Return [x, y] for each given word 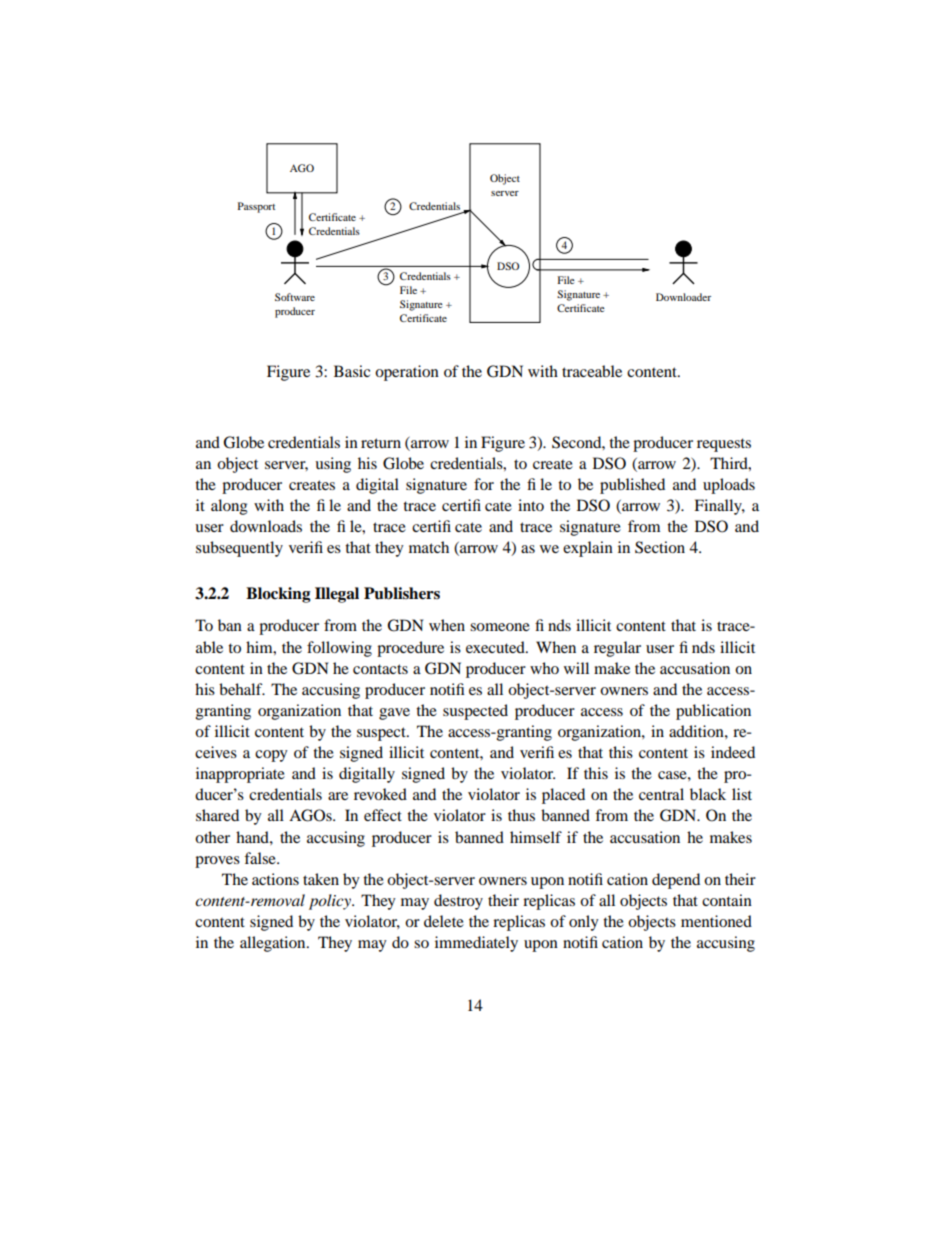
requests [724, 445]
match [429, 547]
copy [271, 756]
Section [660, 547]
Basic [352, 371]
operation [407, 373]
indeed [733, 752]
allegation [274, 944]
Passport [256, 207]
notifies [456, 689]
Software [295, 297]
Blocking [278, 595]
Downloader [683, 297]
